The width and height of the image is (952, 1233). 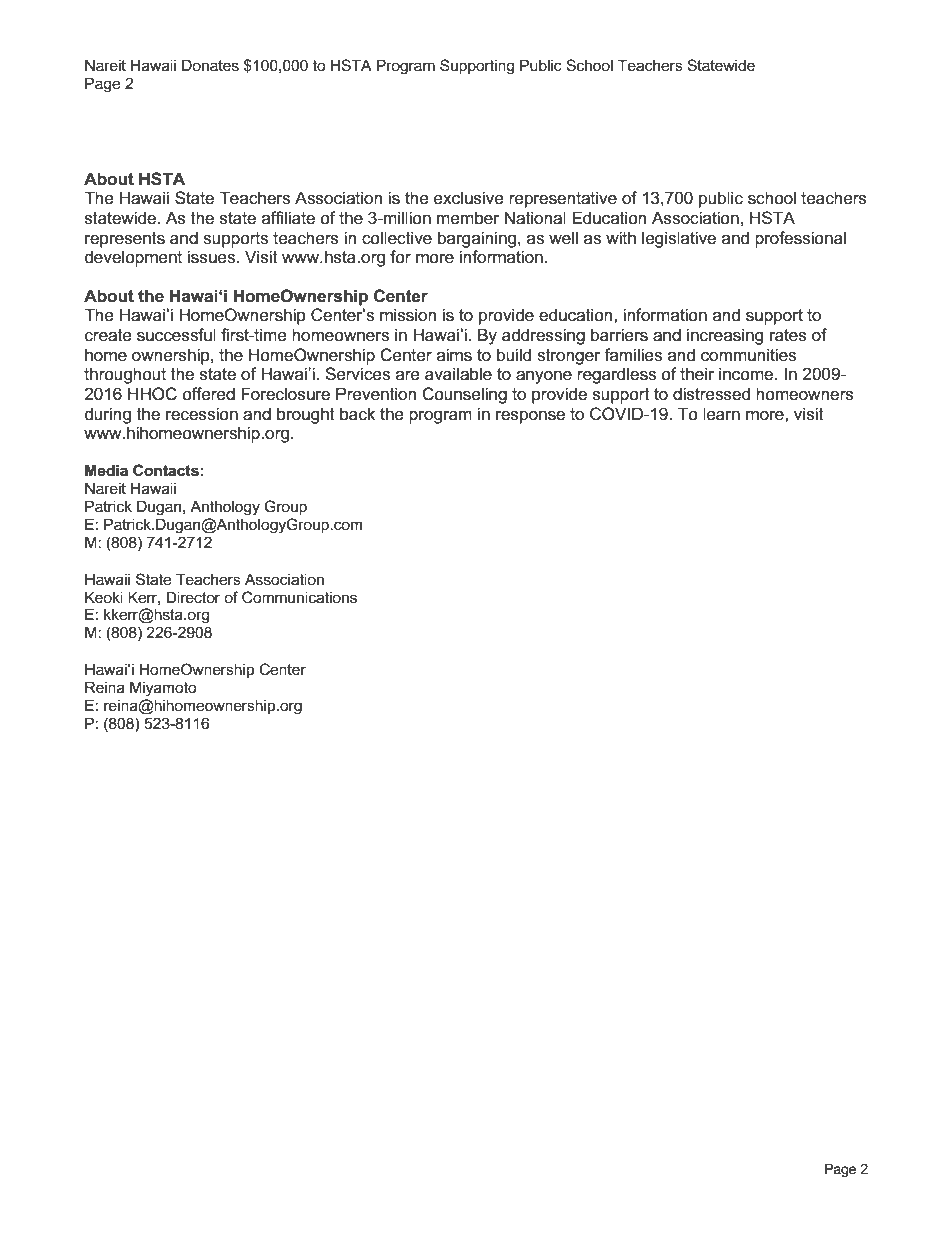 I want to click on Media, so click(x=106, y=470).
